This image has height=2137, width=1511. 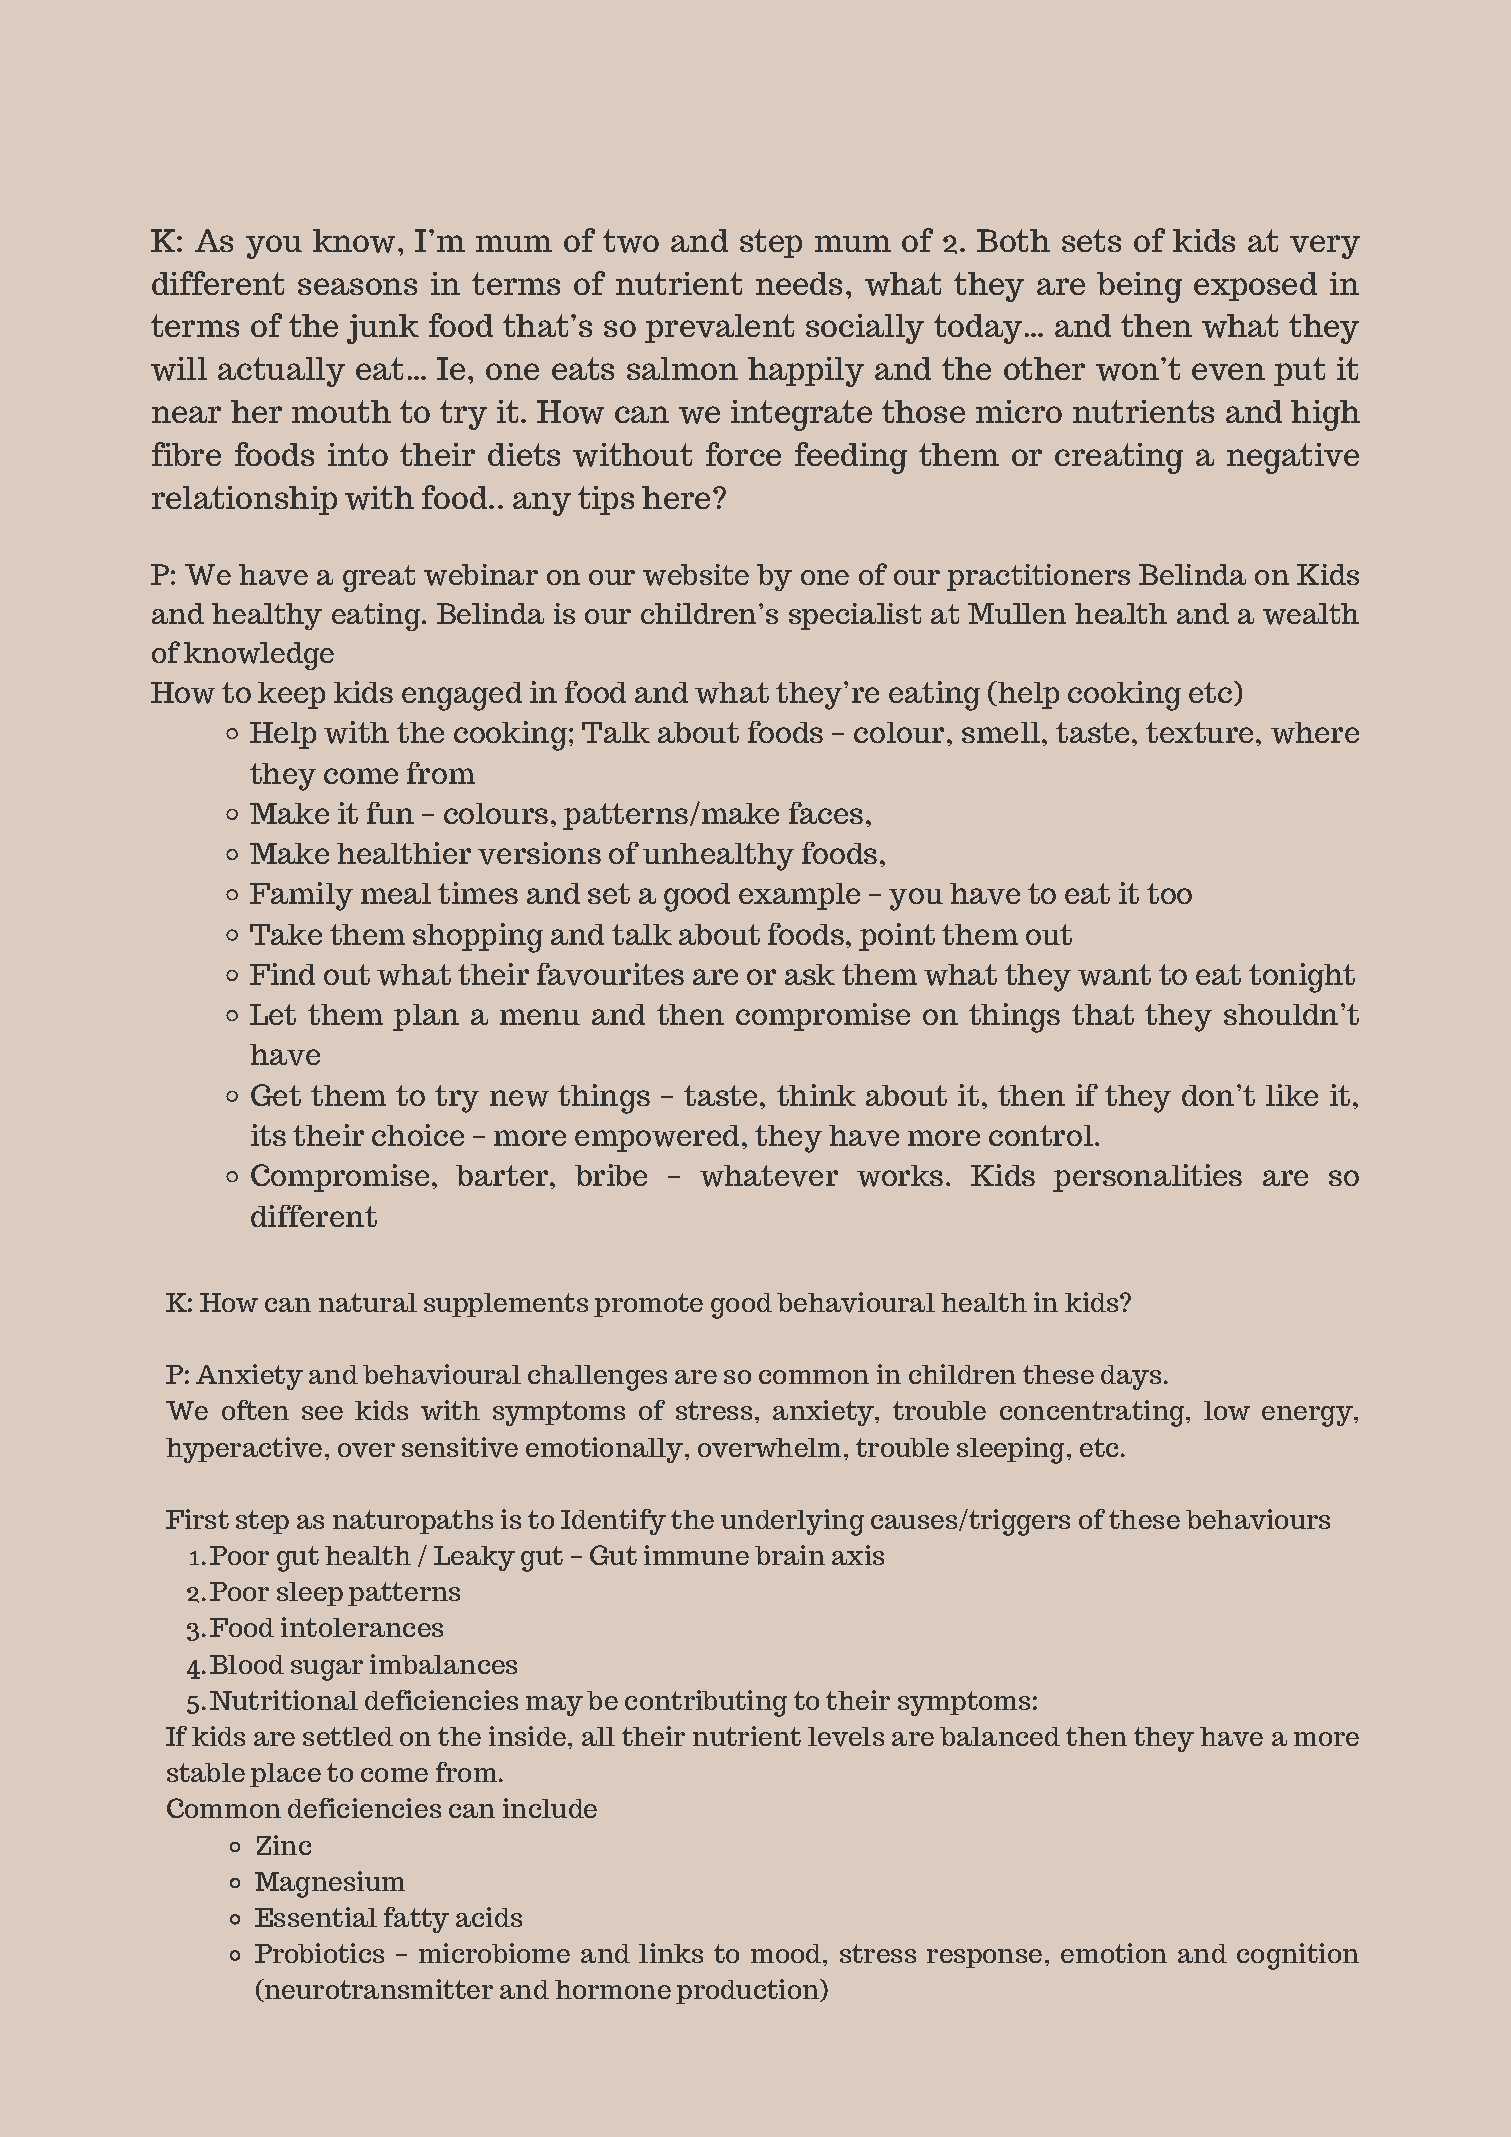 What do you see at coordinates (1169, 893) in the image?
I see `too` at bounding box center [1169, 893].
